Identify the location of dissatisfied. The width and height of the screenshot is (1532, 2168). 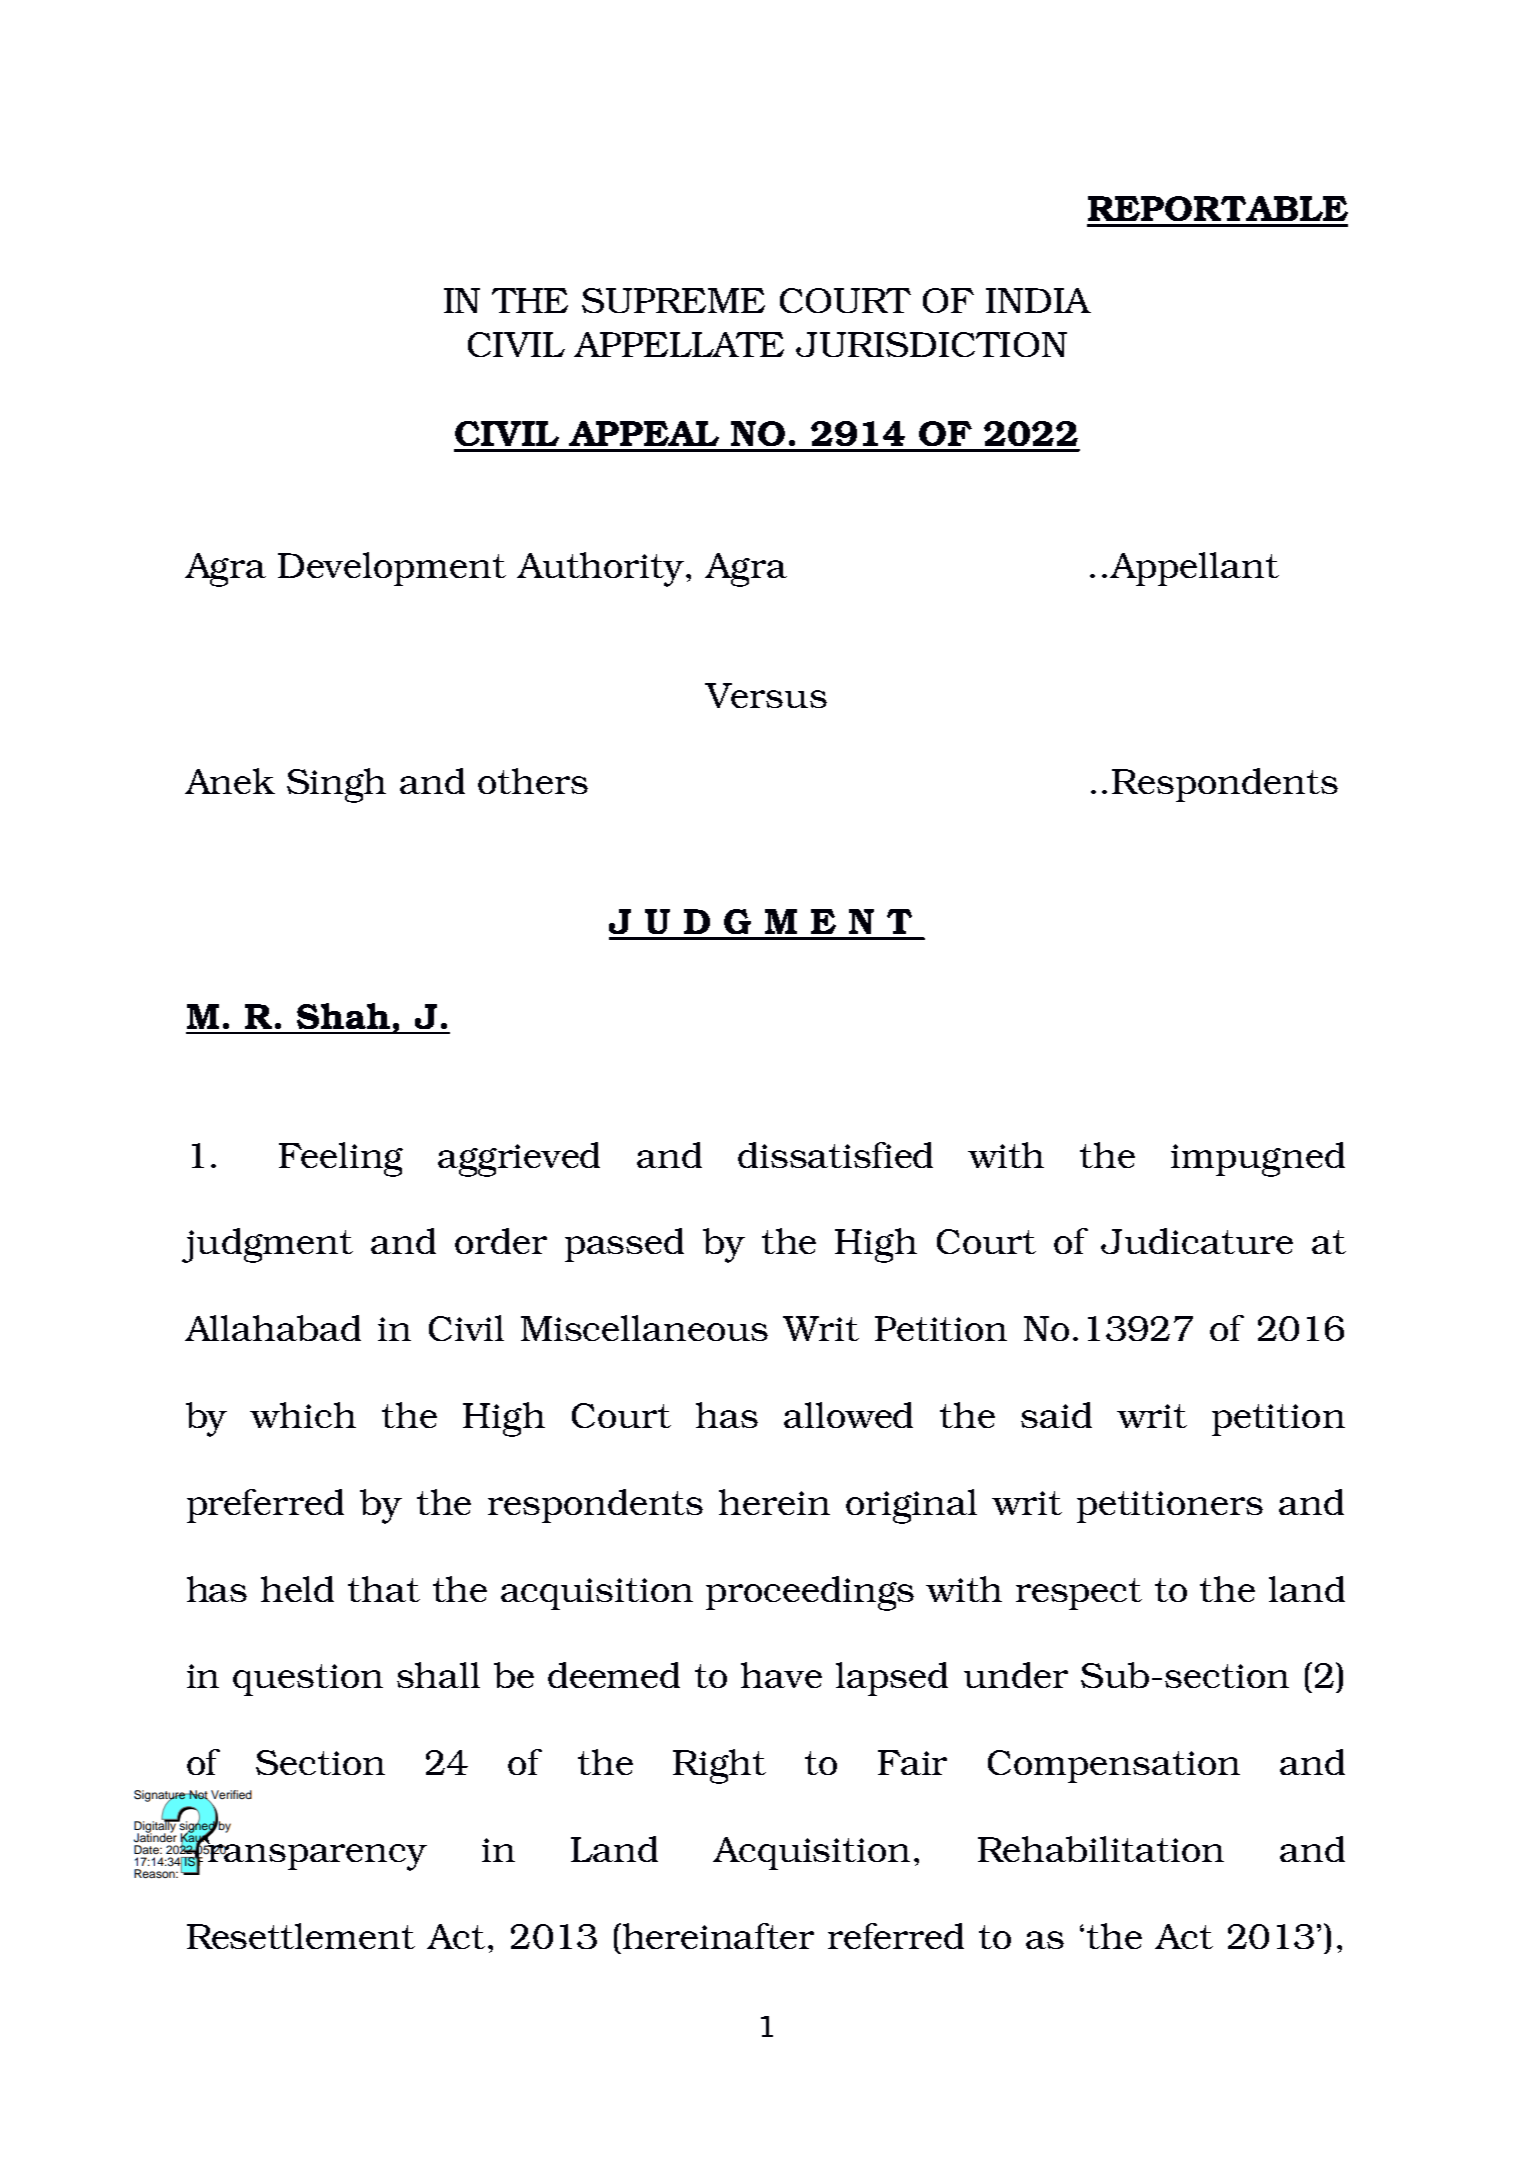
(835, 1155).
